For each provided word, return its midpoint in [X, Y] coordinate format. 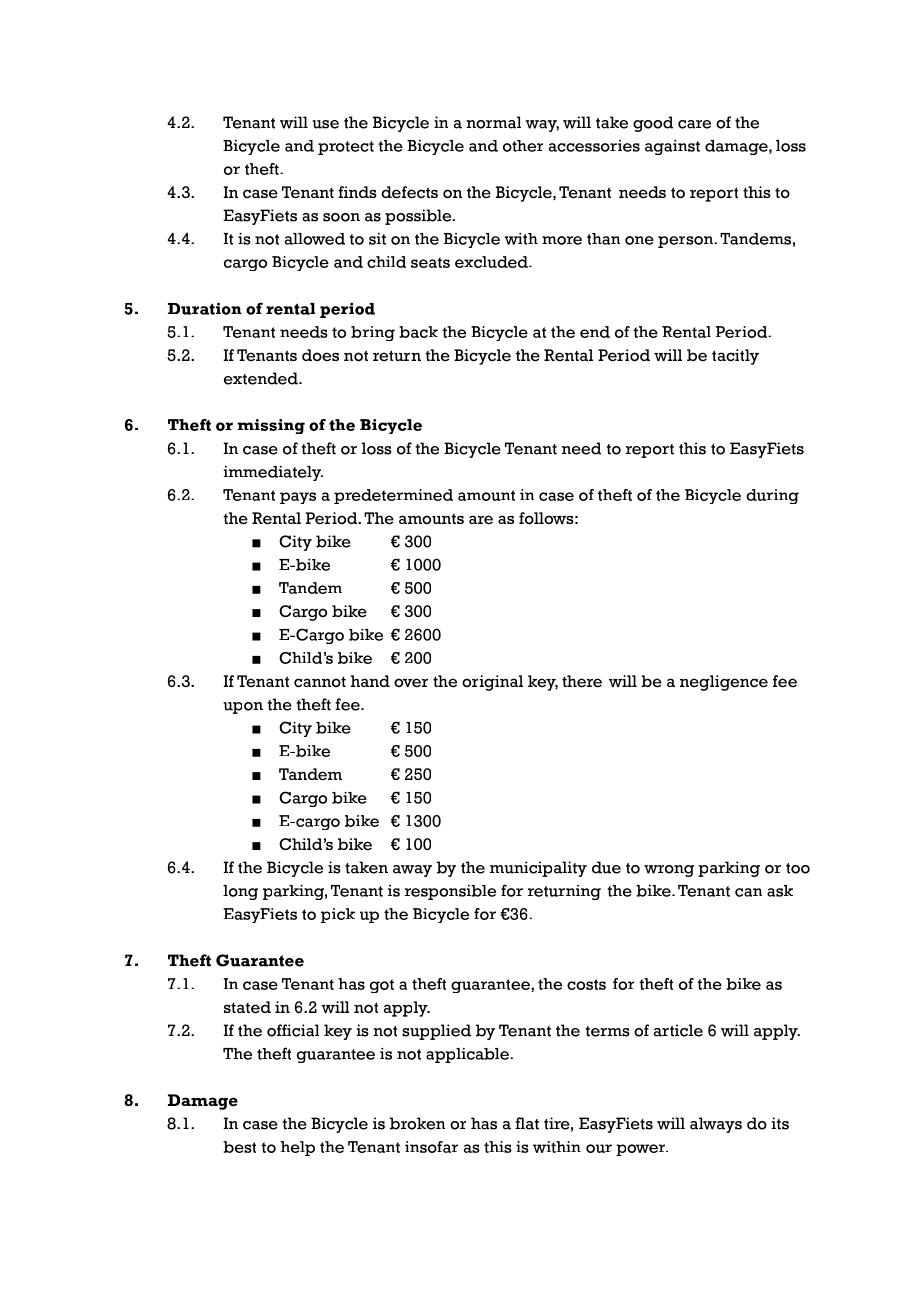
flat [527, 1123]
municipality [538, 869]
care [694, 124]
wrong [669, 871]
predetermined [393, 496]
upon [243, 708]
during [772, 496]
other [523, 146]
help [298, 1148]
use [325, 124]
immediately [273, 473]
